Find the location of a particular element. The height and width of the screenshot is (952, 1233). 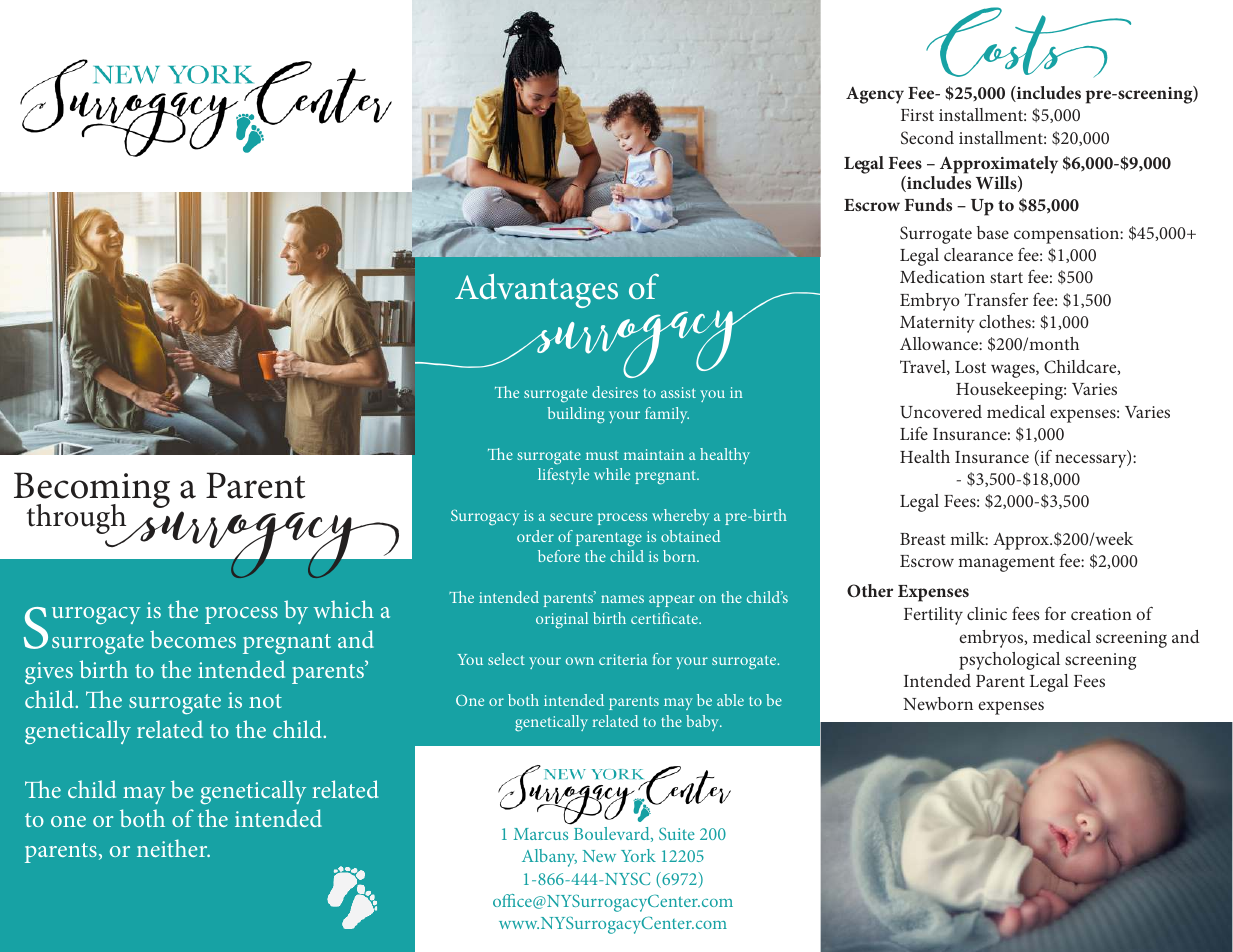

desires is located at coordinates (615, 392).
